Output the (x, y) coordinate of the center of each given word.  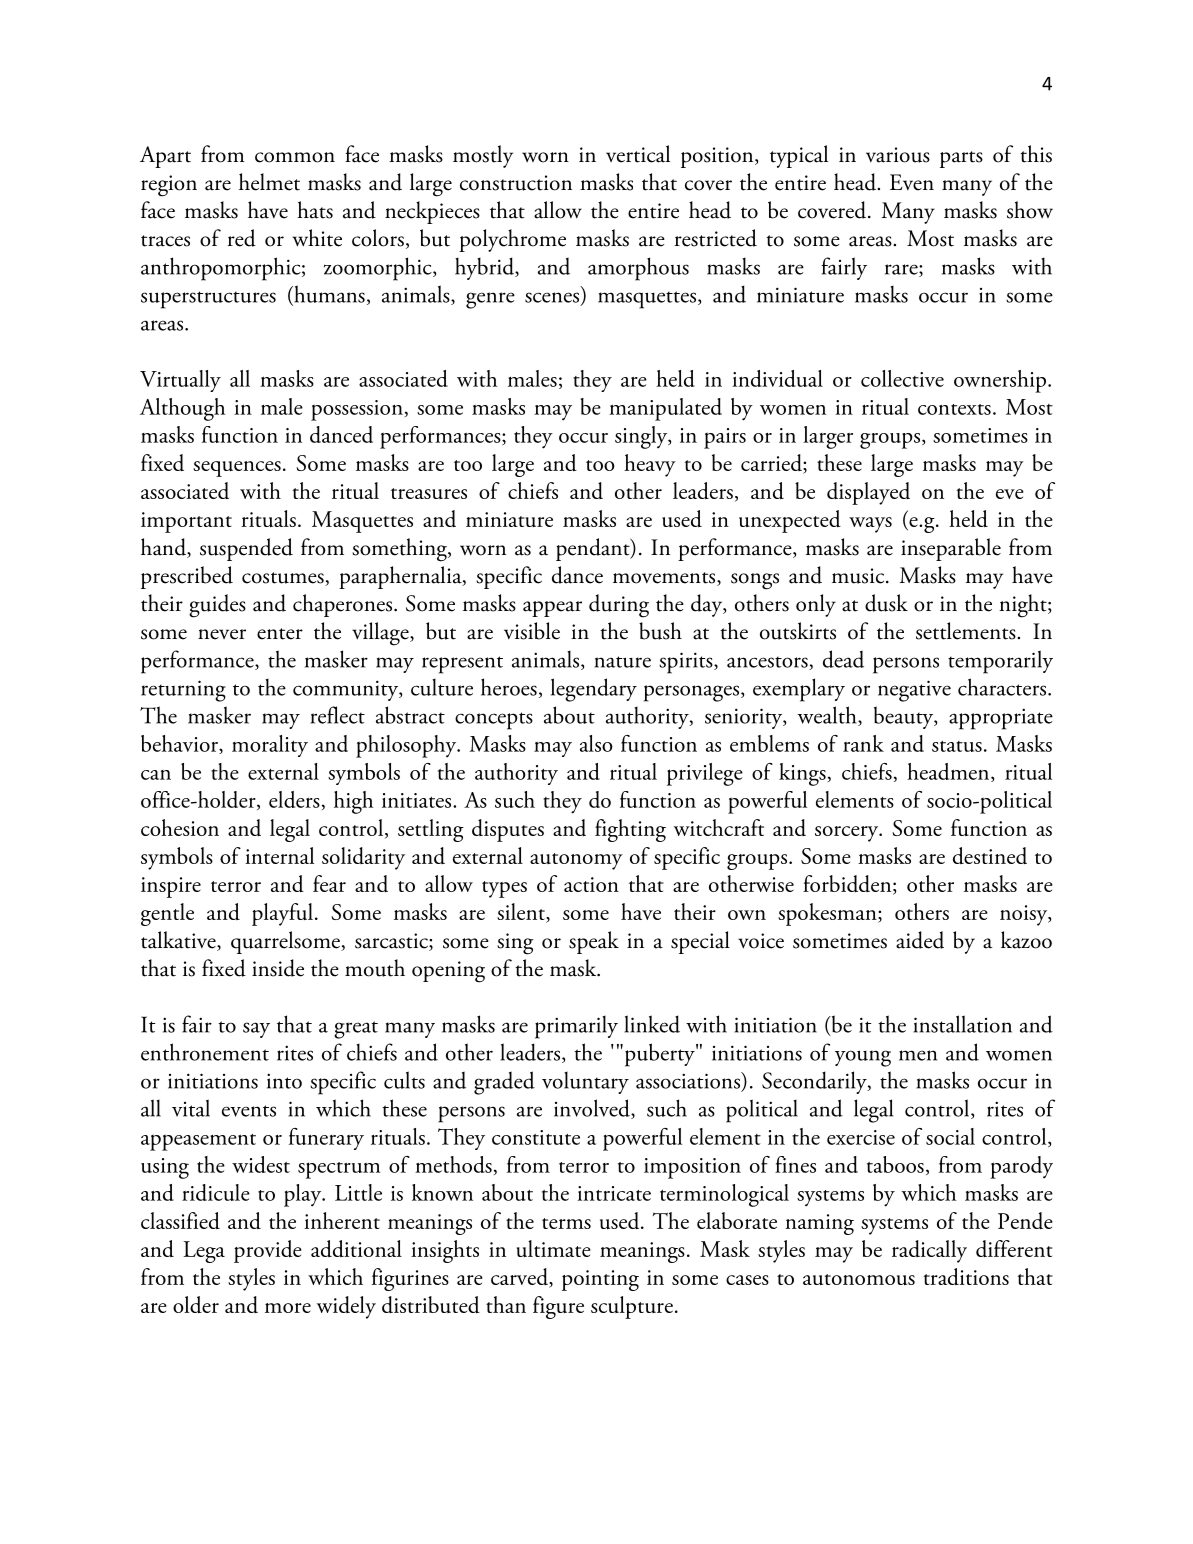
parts (961, 159)
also (596, 743)
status (957, 746)
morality (270, 746)
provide (268, 1251)
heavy (650, 465)
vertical (638, 154)
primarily (576, 1027)
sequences (237, 469)
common (295, 157)
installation (962, 1024)
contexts (954, 409)
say (256, 1030)
